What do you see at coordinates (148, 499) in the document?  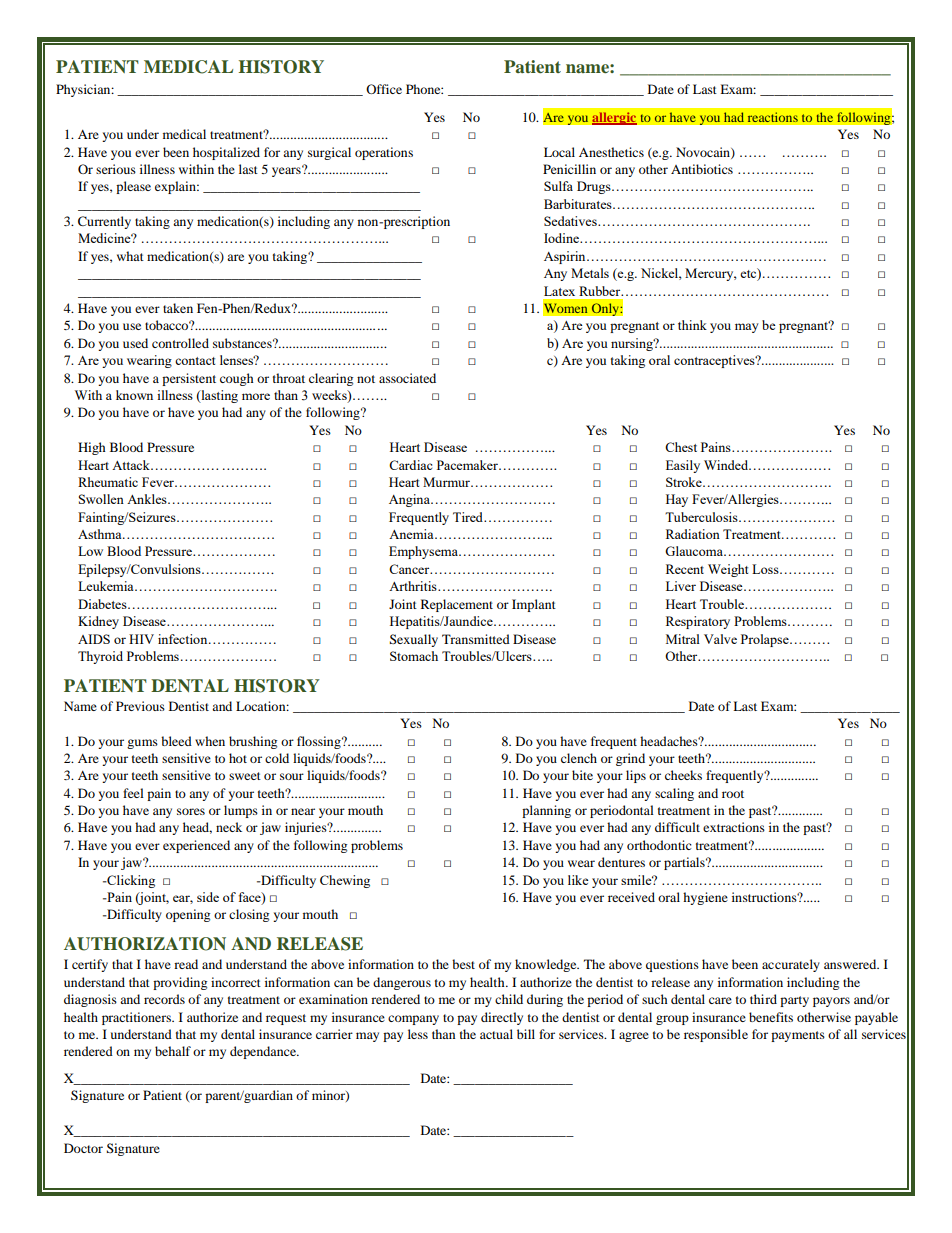 I see `Ankles` at bounding box center [148, 499].
